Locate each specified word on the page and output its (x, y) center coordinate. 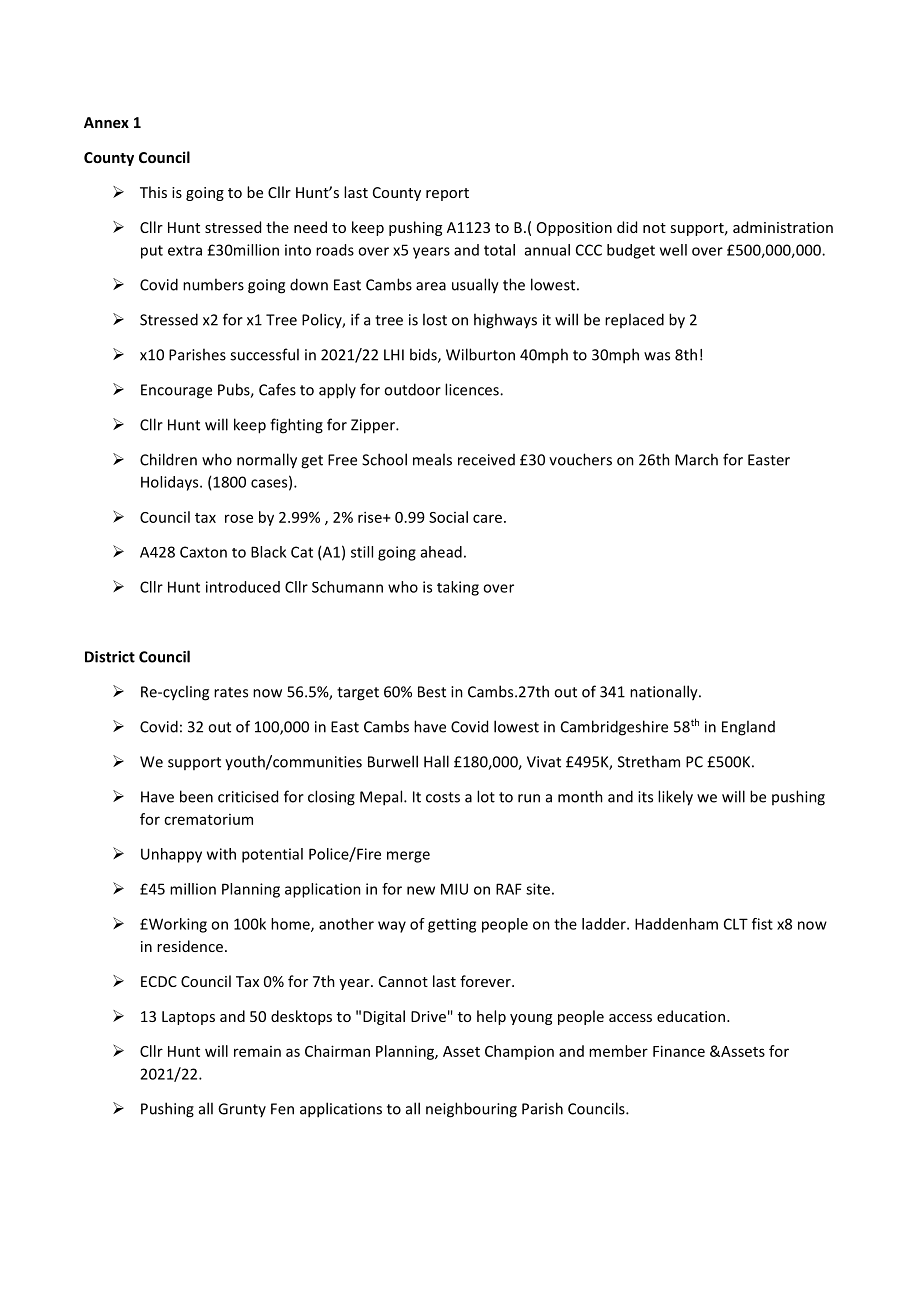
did (627, 227)
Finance (679, 1051)
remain (257, 1051)
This (153, 192)
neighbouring (471, 1110)
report (447, 194)
